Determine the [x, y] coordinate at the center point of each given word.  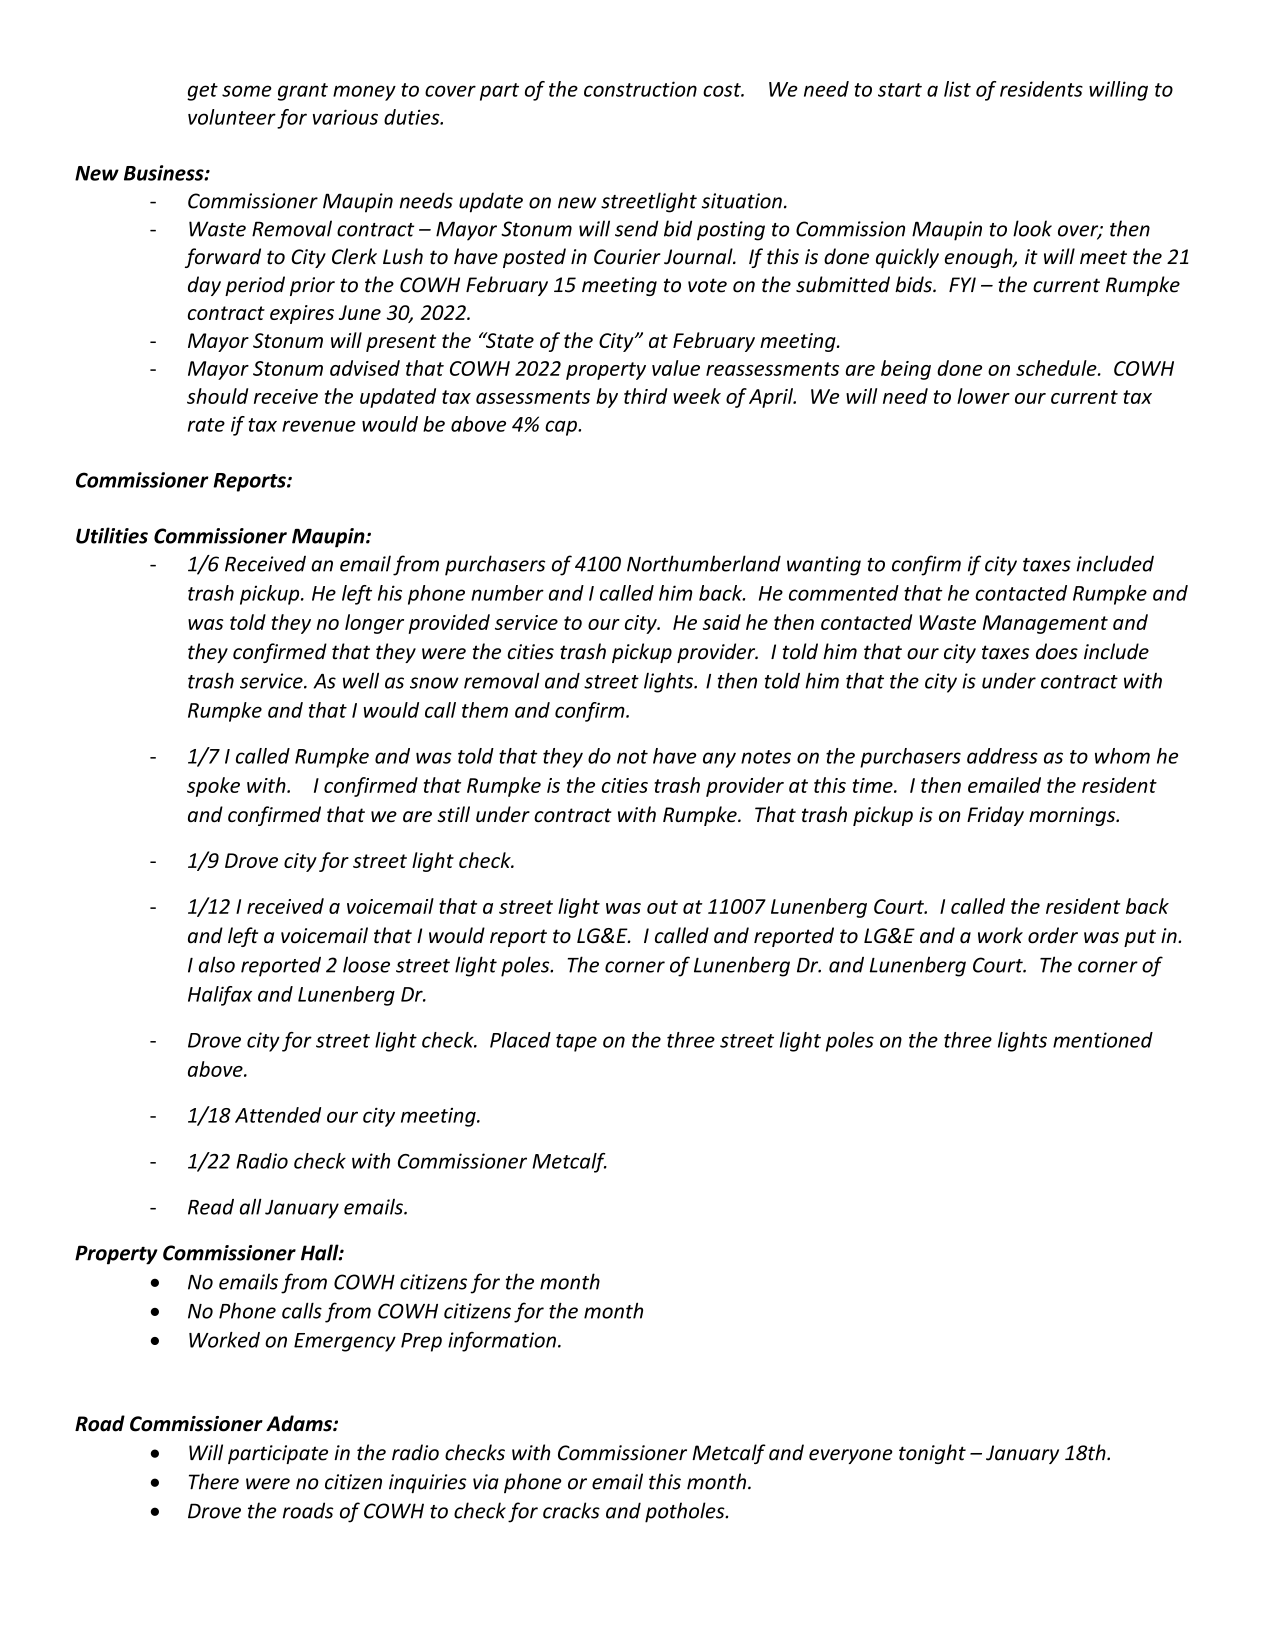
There [214, 1481]
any [719, 760]
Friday [995, 816]
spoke [213, 787]
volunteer [232, 117]
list [957, 89]
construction [640, 89]
